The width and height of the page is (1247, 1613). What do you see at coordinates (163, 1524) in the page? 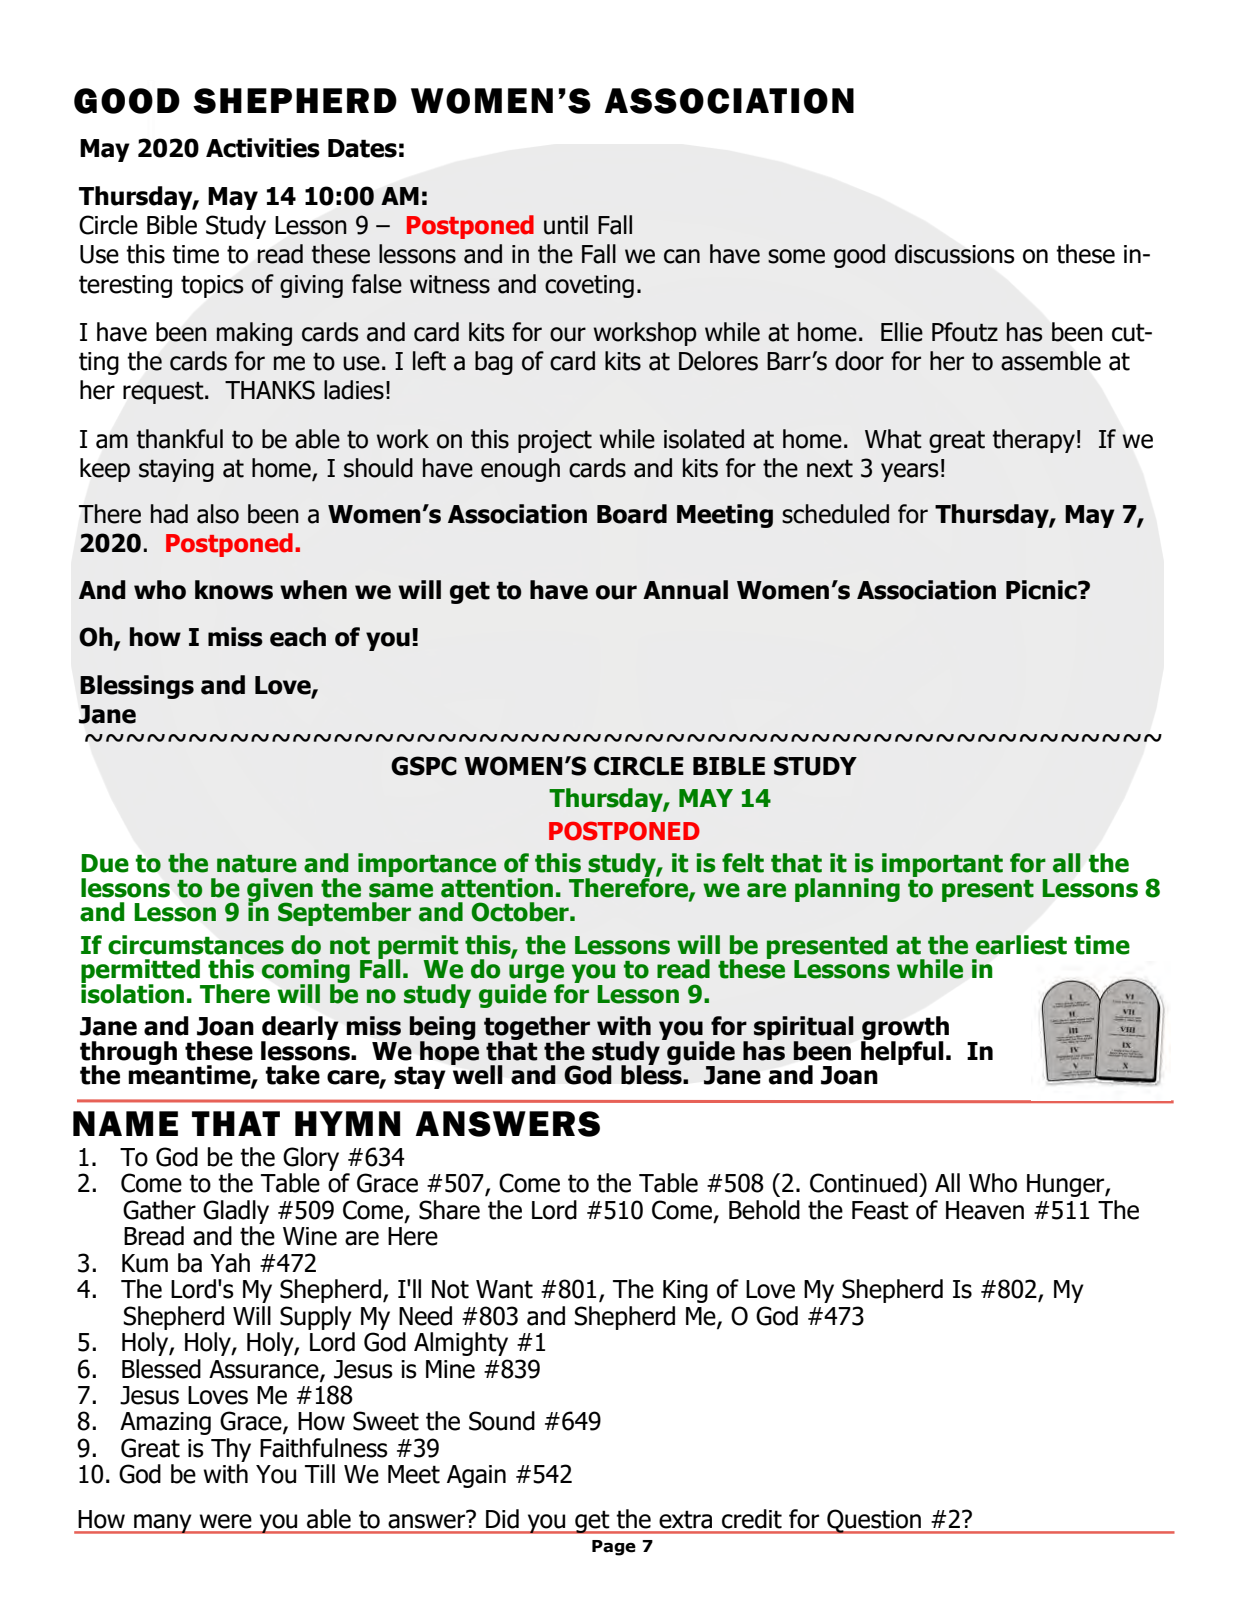
I see `many` at bounding box center [163, 1524].
